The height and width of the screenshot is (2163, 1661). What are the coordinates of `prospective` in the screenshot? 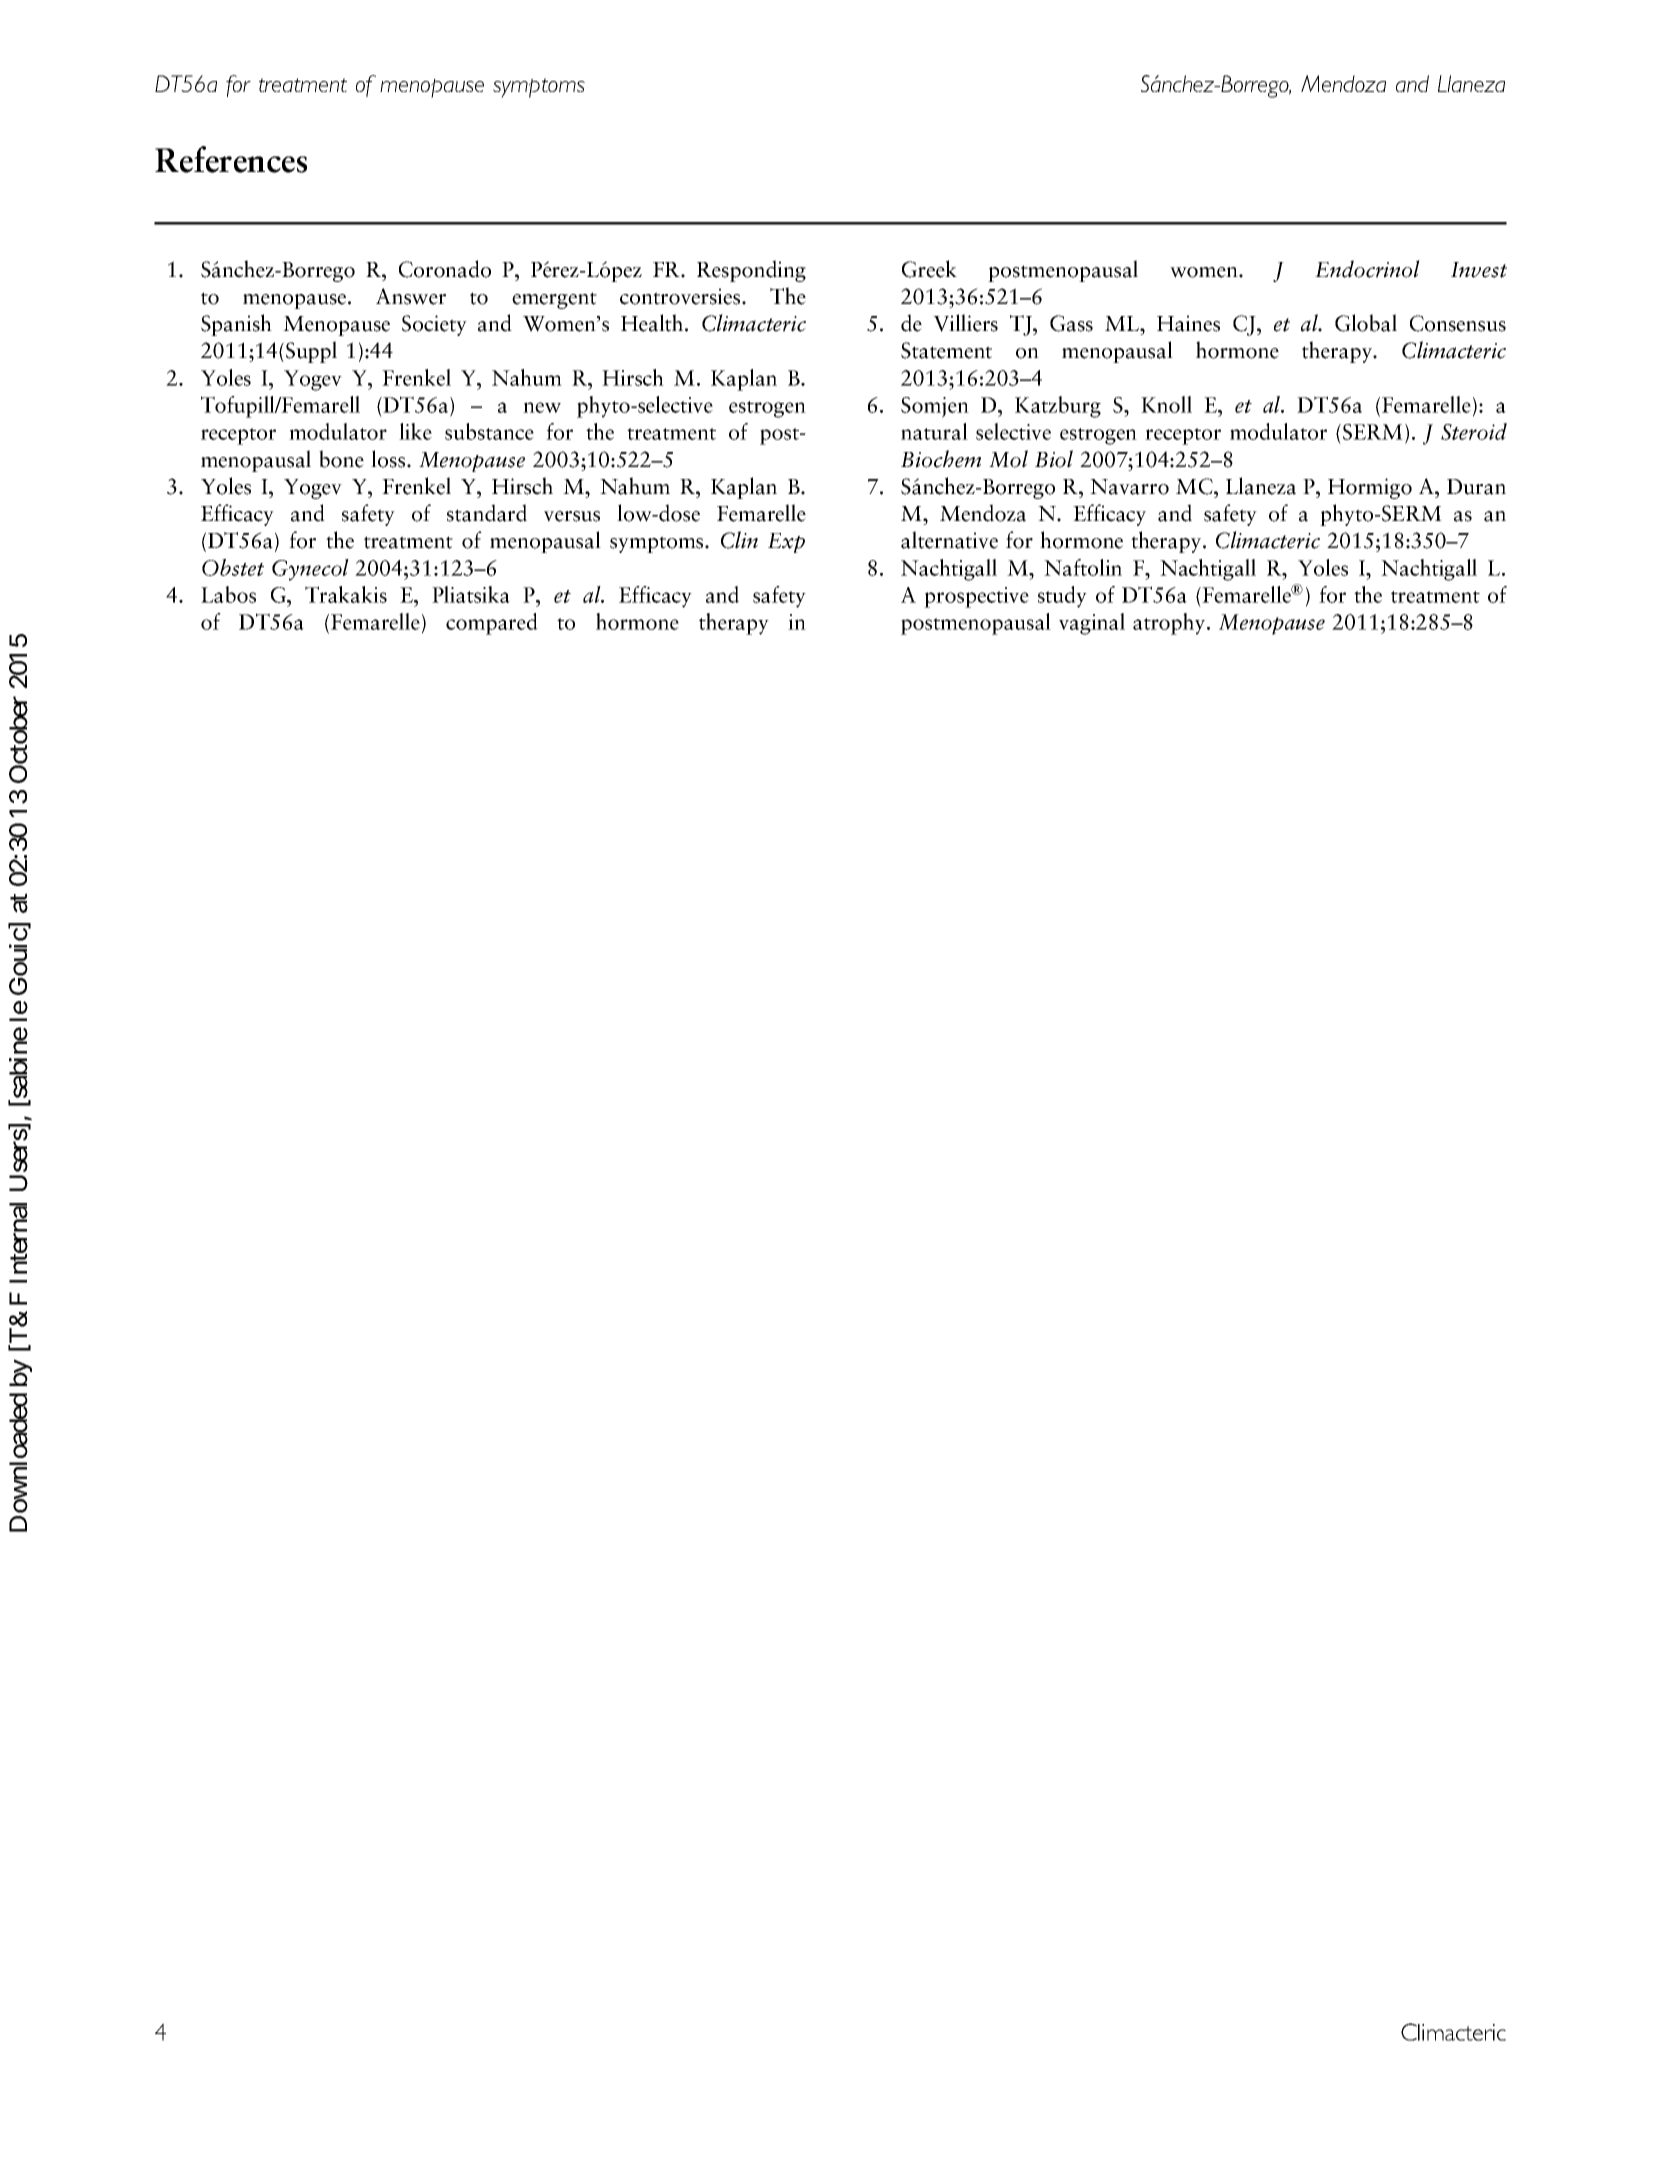 It's located at (976, 597).
